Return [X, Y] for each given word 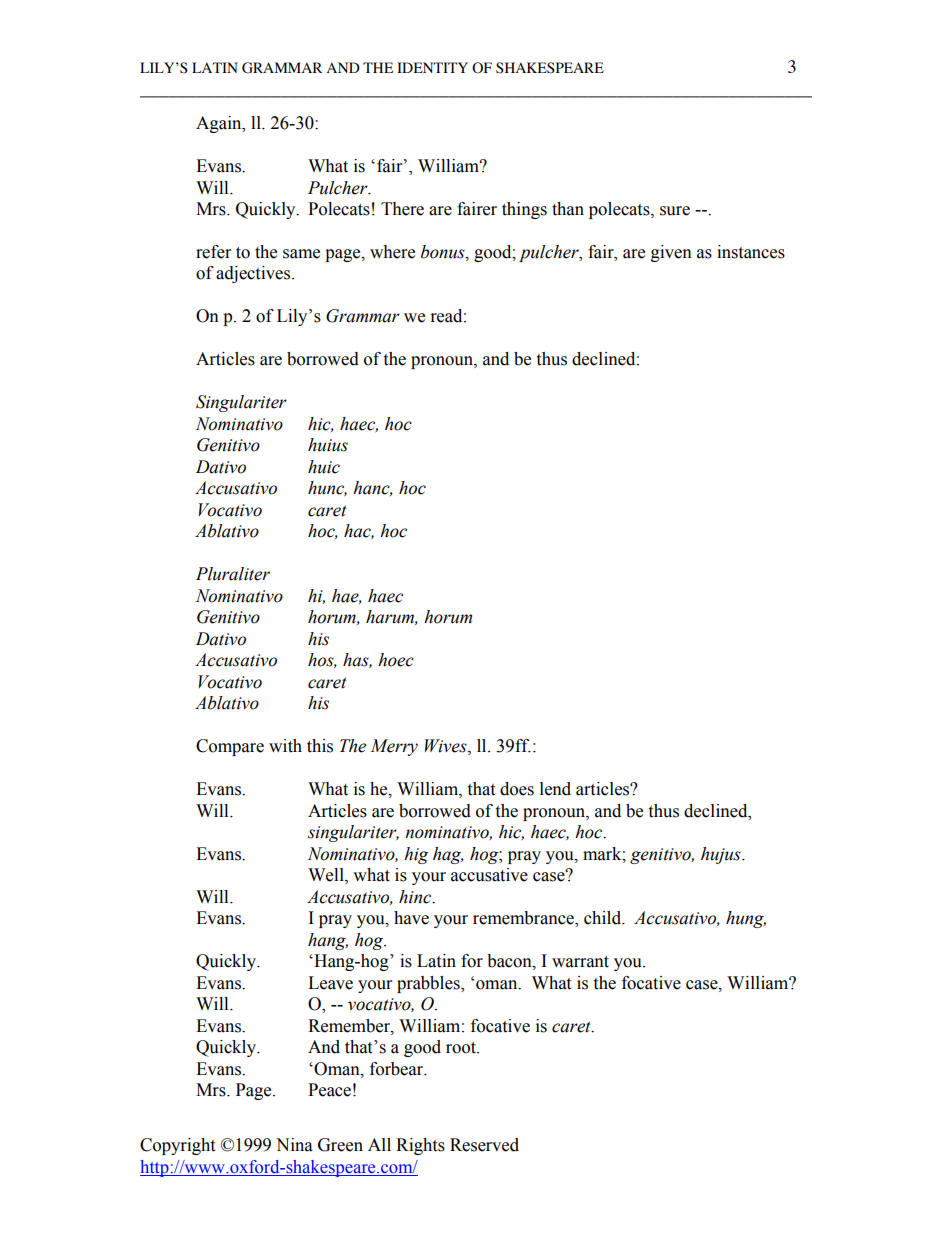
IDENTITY [432, 67]
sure [675, 211]
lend [555, 789]
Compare [230, 747]
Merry [394, 747]
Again [220, 124]
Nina [294, 1145]
